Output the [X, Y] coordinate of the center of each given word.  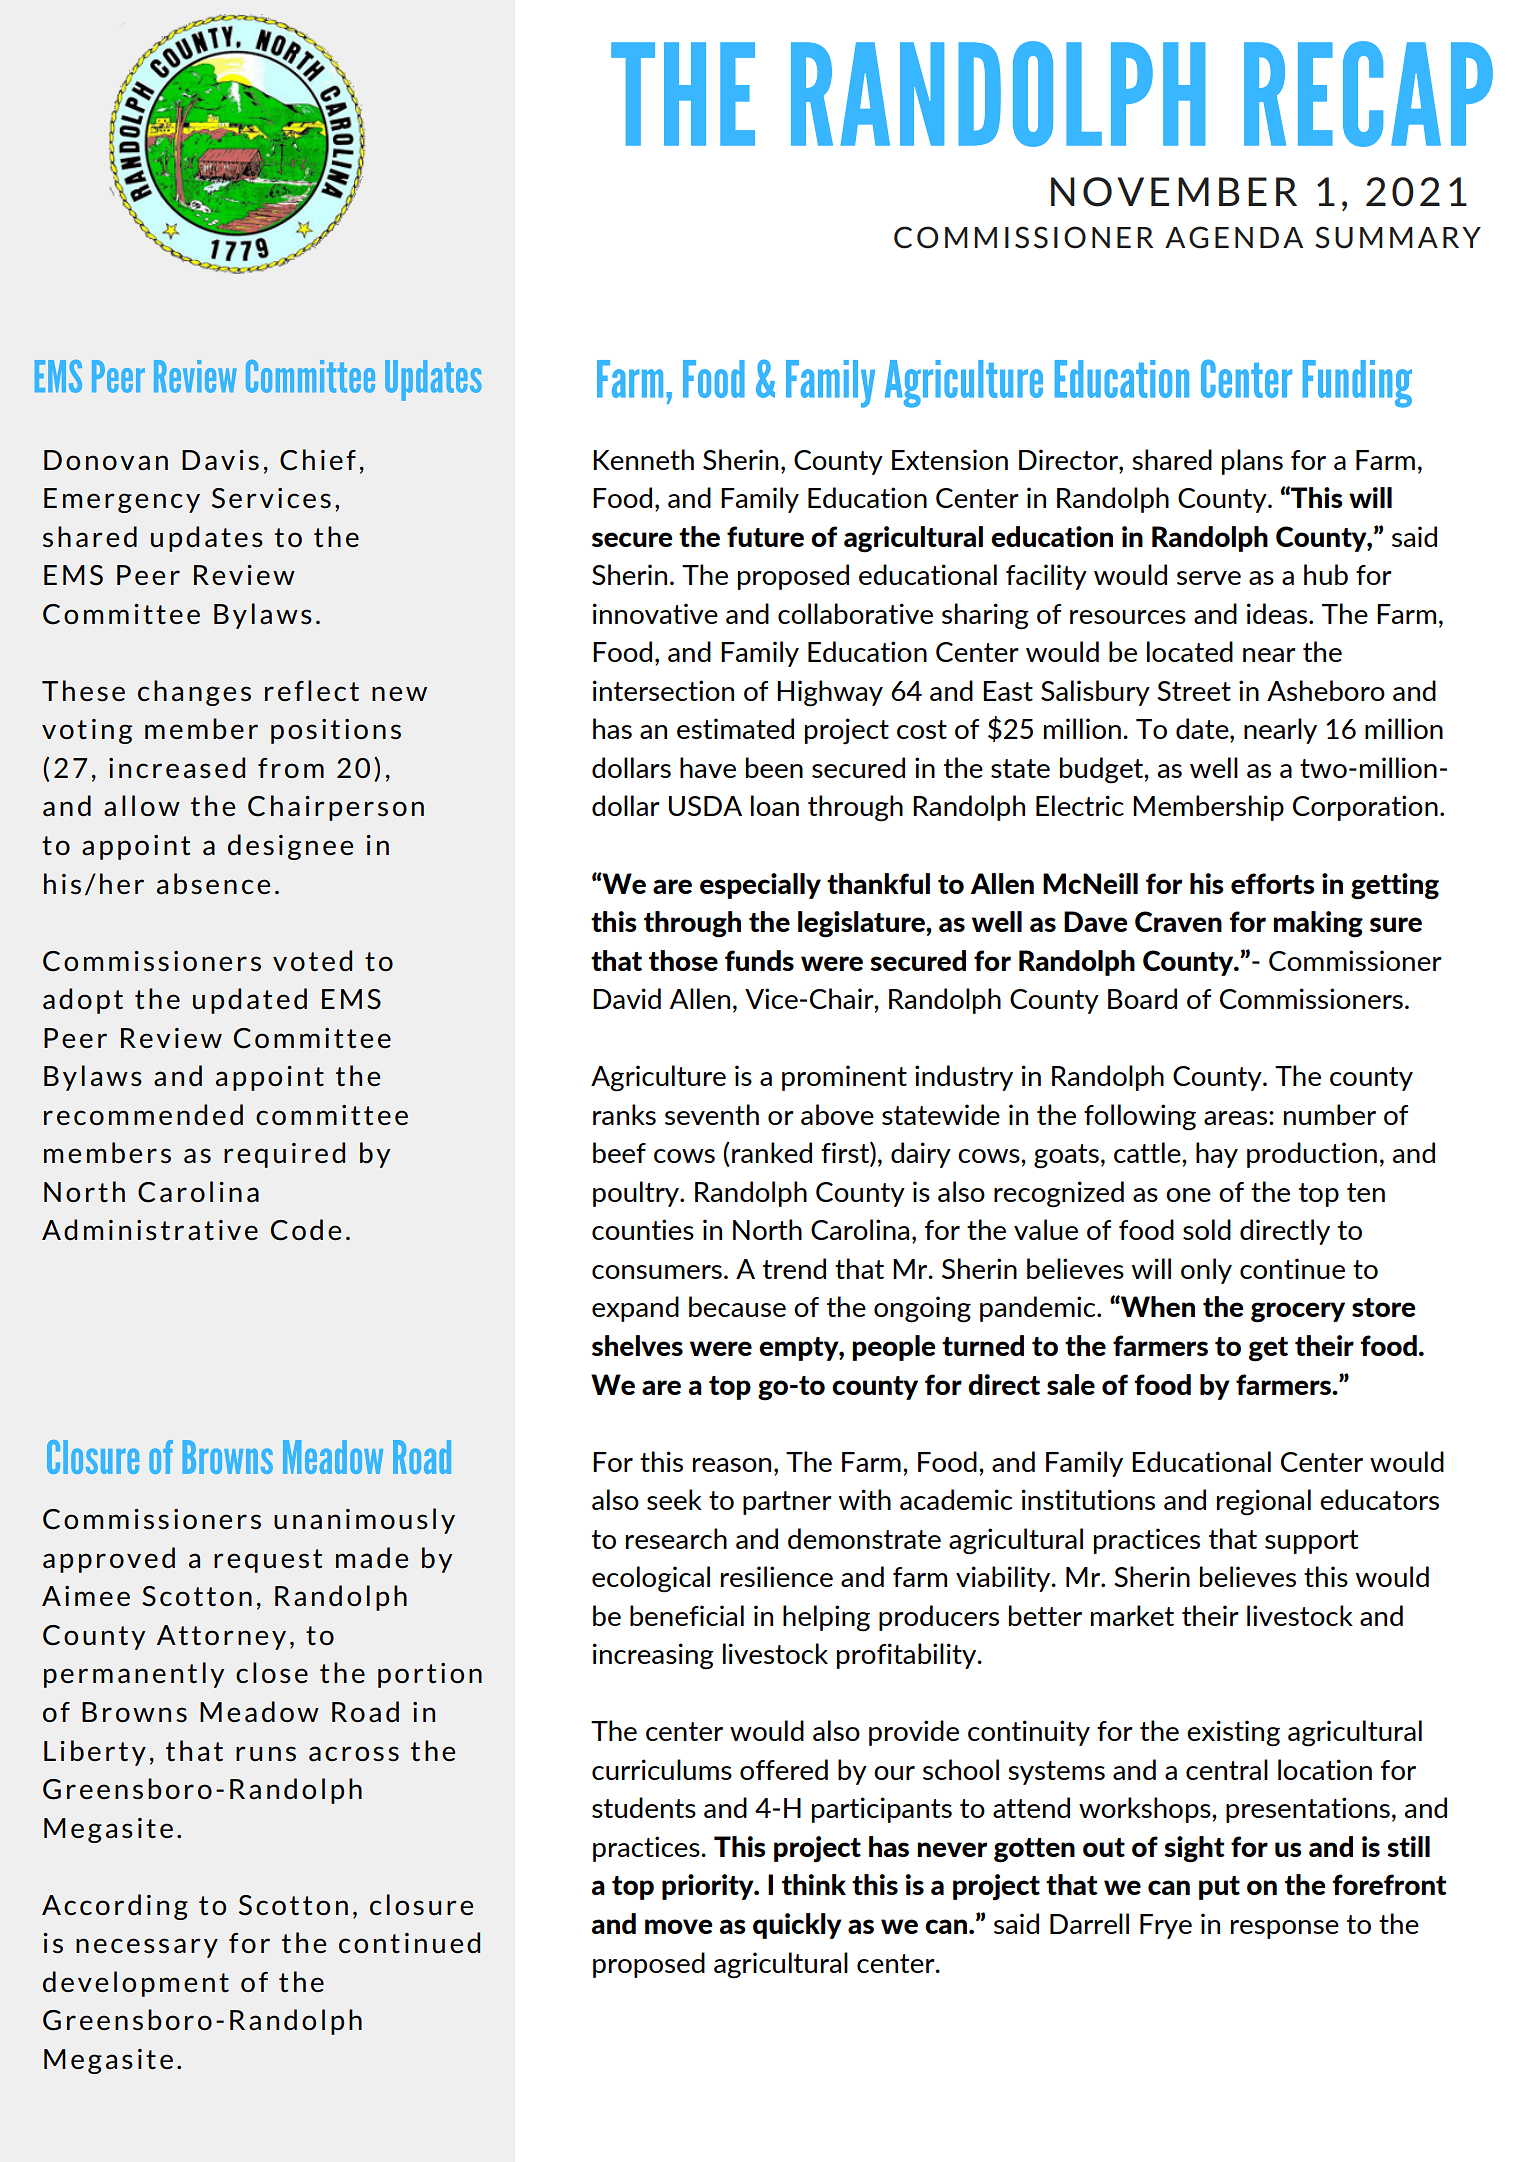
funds [759, 960]
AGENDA [1234, 237]
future [765, 536]
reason [732, 1465]
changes [194, 693]
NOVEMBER [1174, 192]
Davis [220, 460]
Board [1142, 998]
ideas [1278, 613]
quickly [797, 1926]
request [268, 1561]
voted [312, 961]
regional [1264, 1502]
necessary [147, 1948]
